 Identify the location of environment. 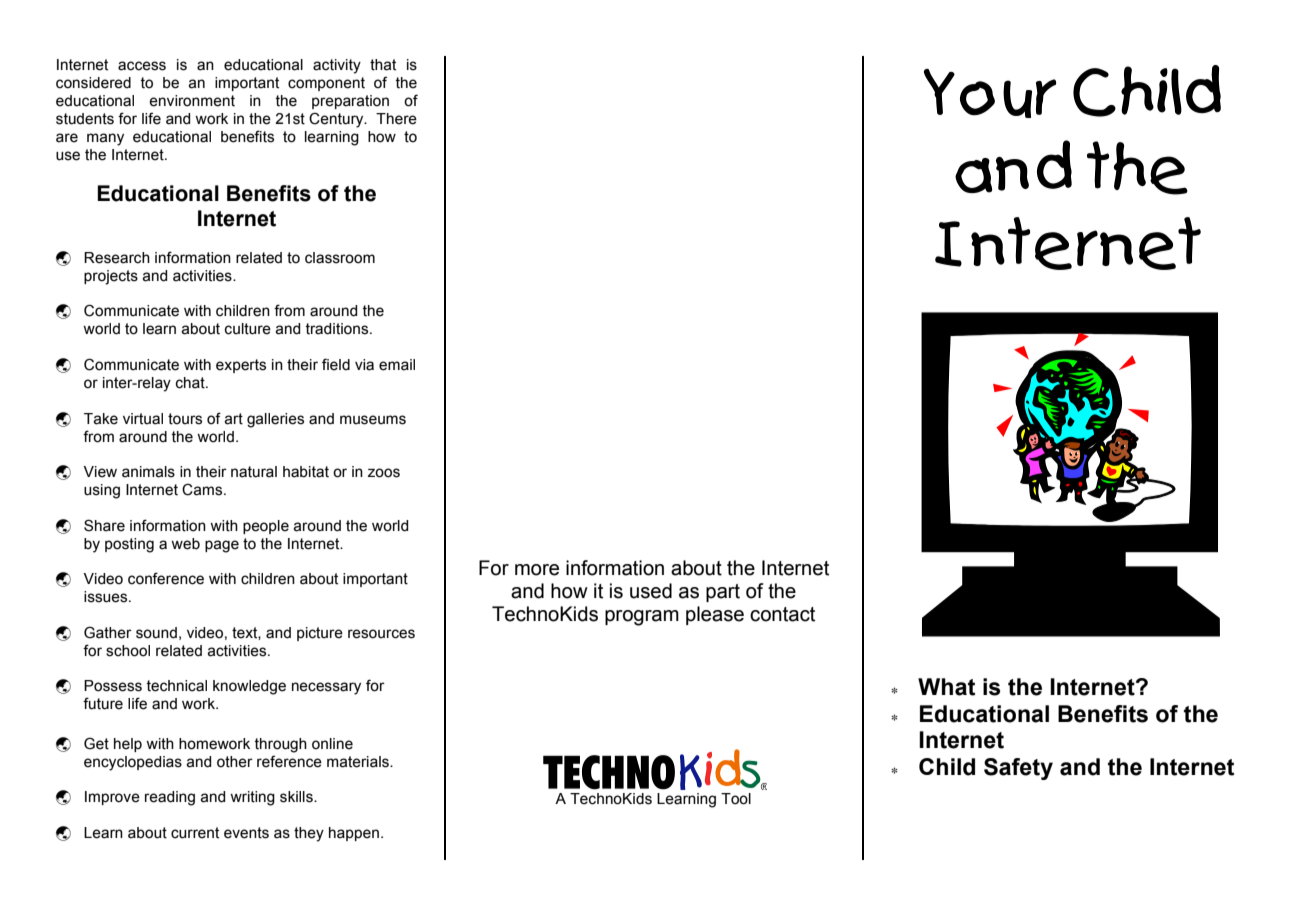
(192, 101).
